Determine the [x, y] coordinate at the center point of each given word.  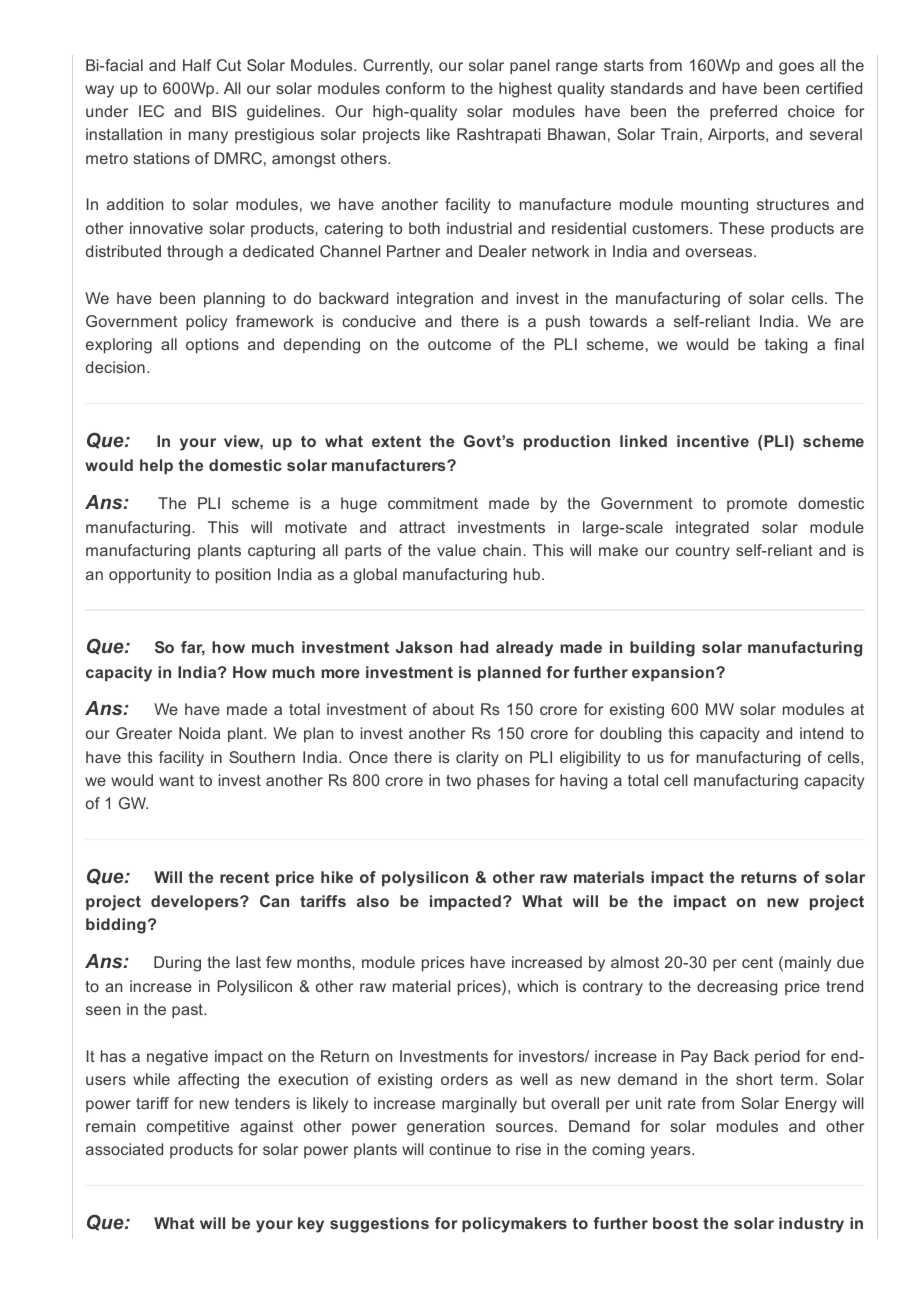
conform [415, 88]
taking [786, 346]
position [243, 576]
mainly [808, 964]
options [212, 346]
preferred [743, 113]
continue [460, 1149]
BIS [224, 111]
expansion [673, 673]
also [373, 901]
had [474, 647]
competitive [188, 1128]
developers [196, 902]
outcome [459, 344]
